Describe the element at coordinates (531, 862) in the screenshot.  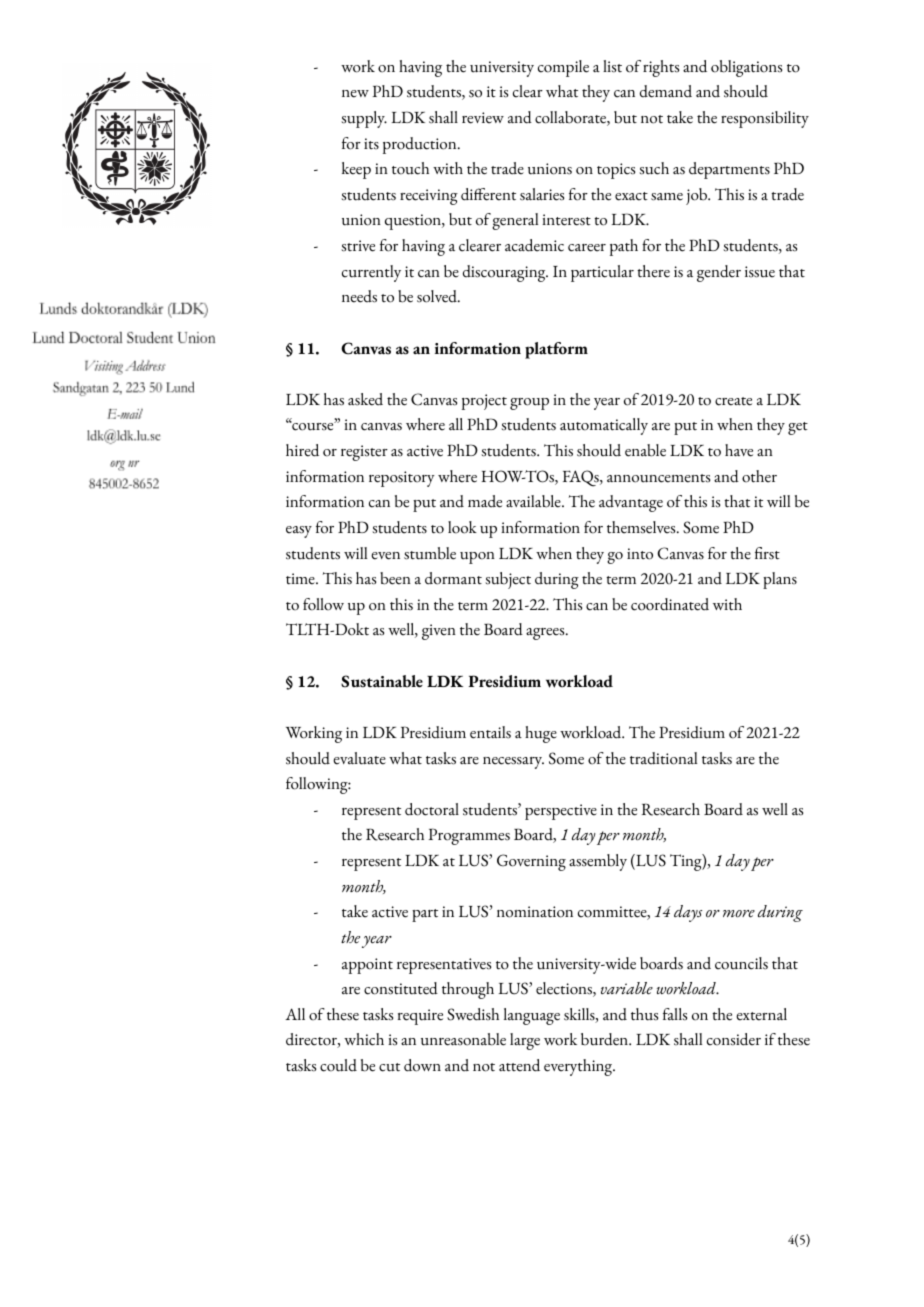
I see `Governing` at that location.
